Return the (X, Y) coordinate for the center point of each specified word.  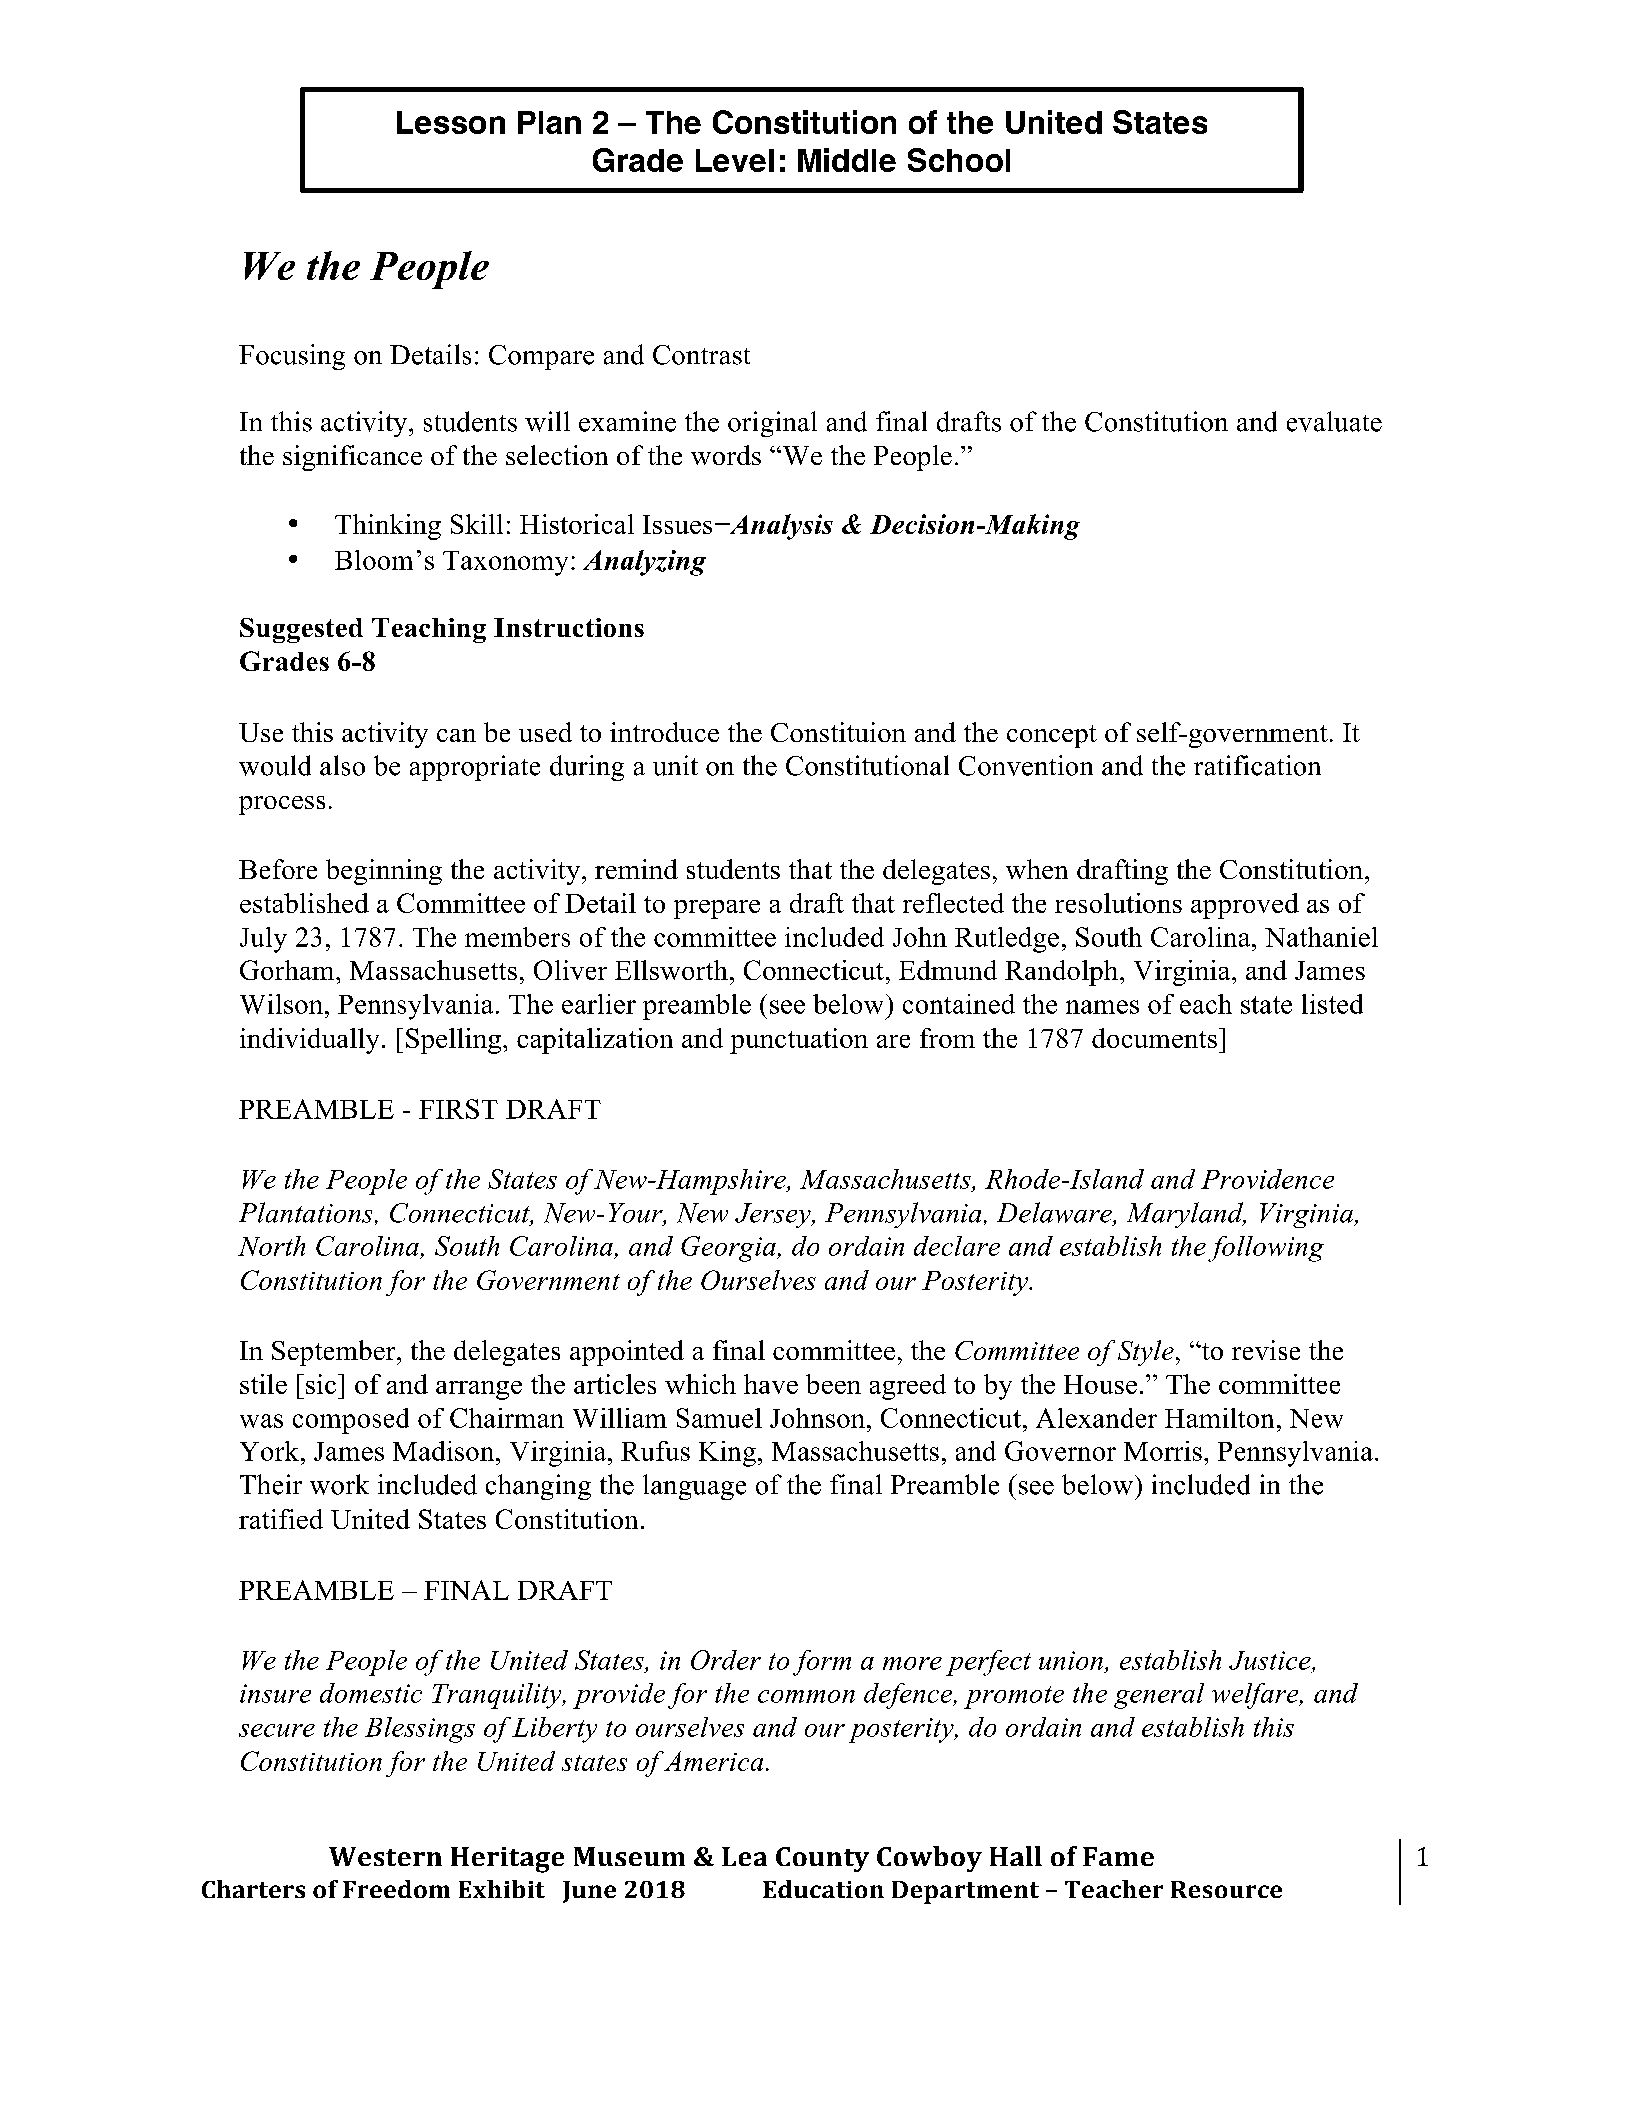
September (335, 1353)
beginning (384, 872)
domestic (371, 1693)
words (726, 455)
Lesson (451, 122)
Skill (477, 524)
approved (1245, 906)
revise (1266, 1350)
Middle (847, 160)
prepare (717, 909)
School (959, 160)
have (771, 1384)
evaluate (1334, 421)
